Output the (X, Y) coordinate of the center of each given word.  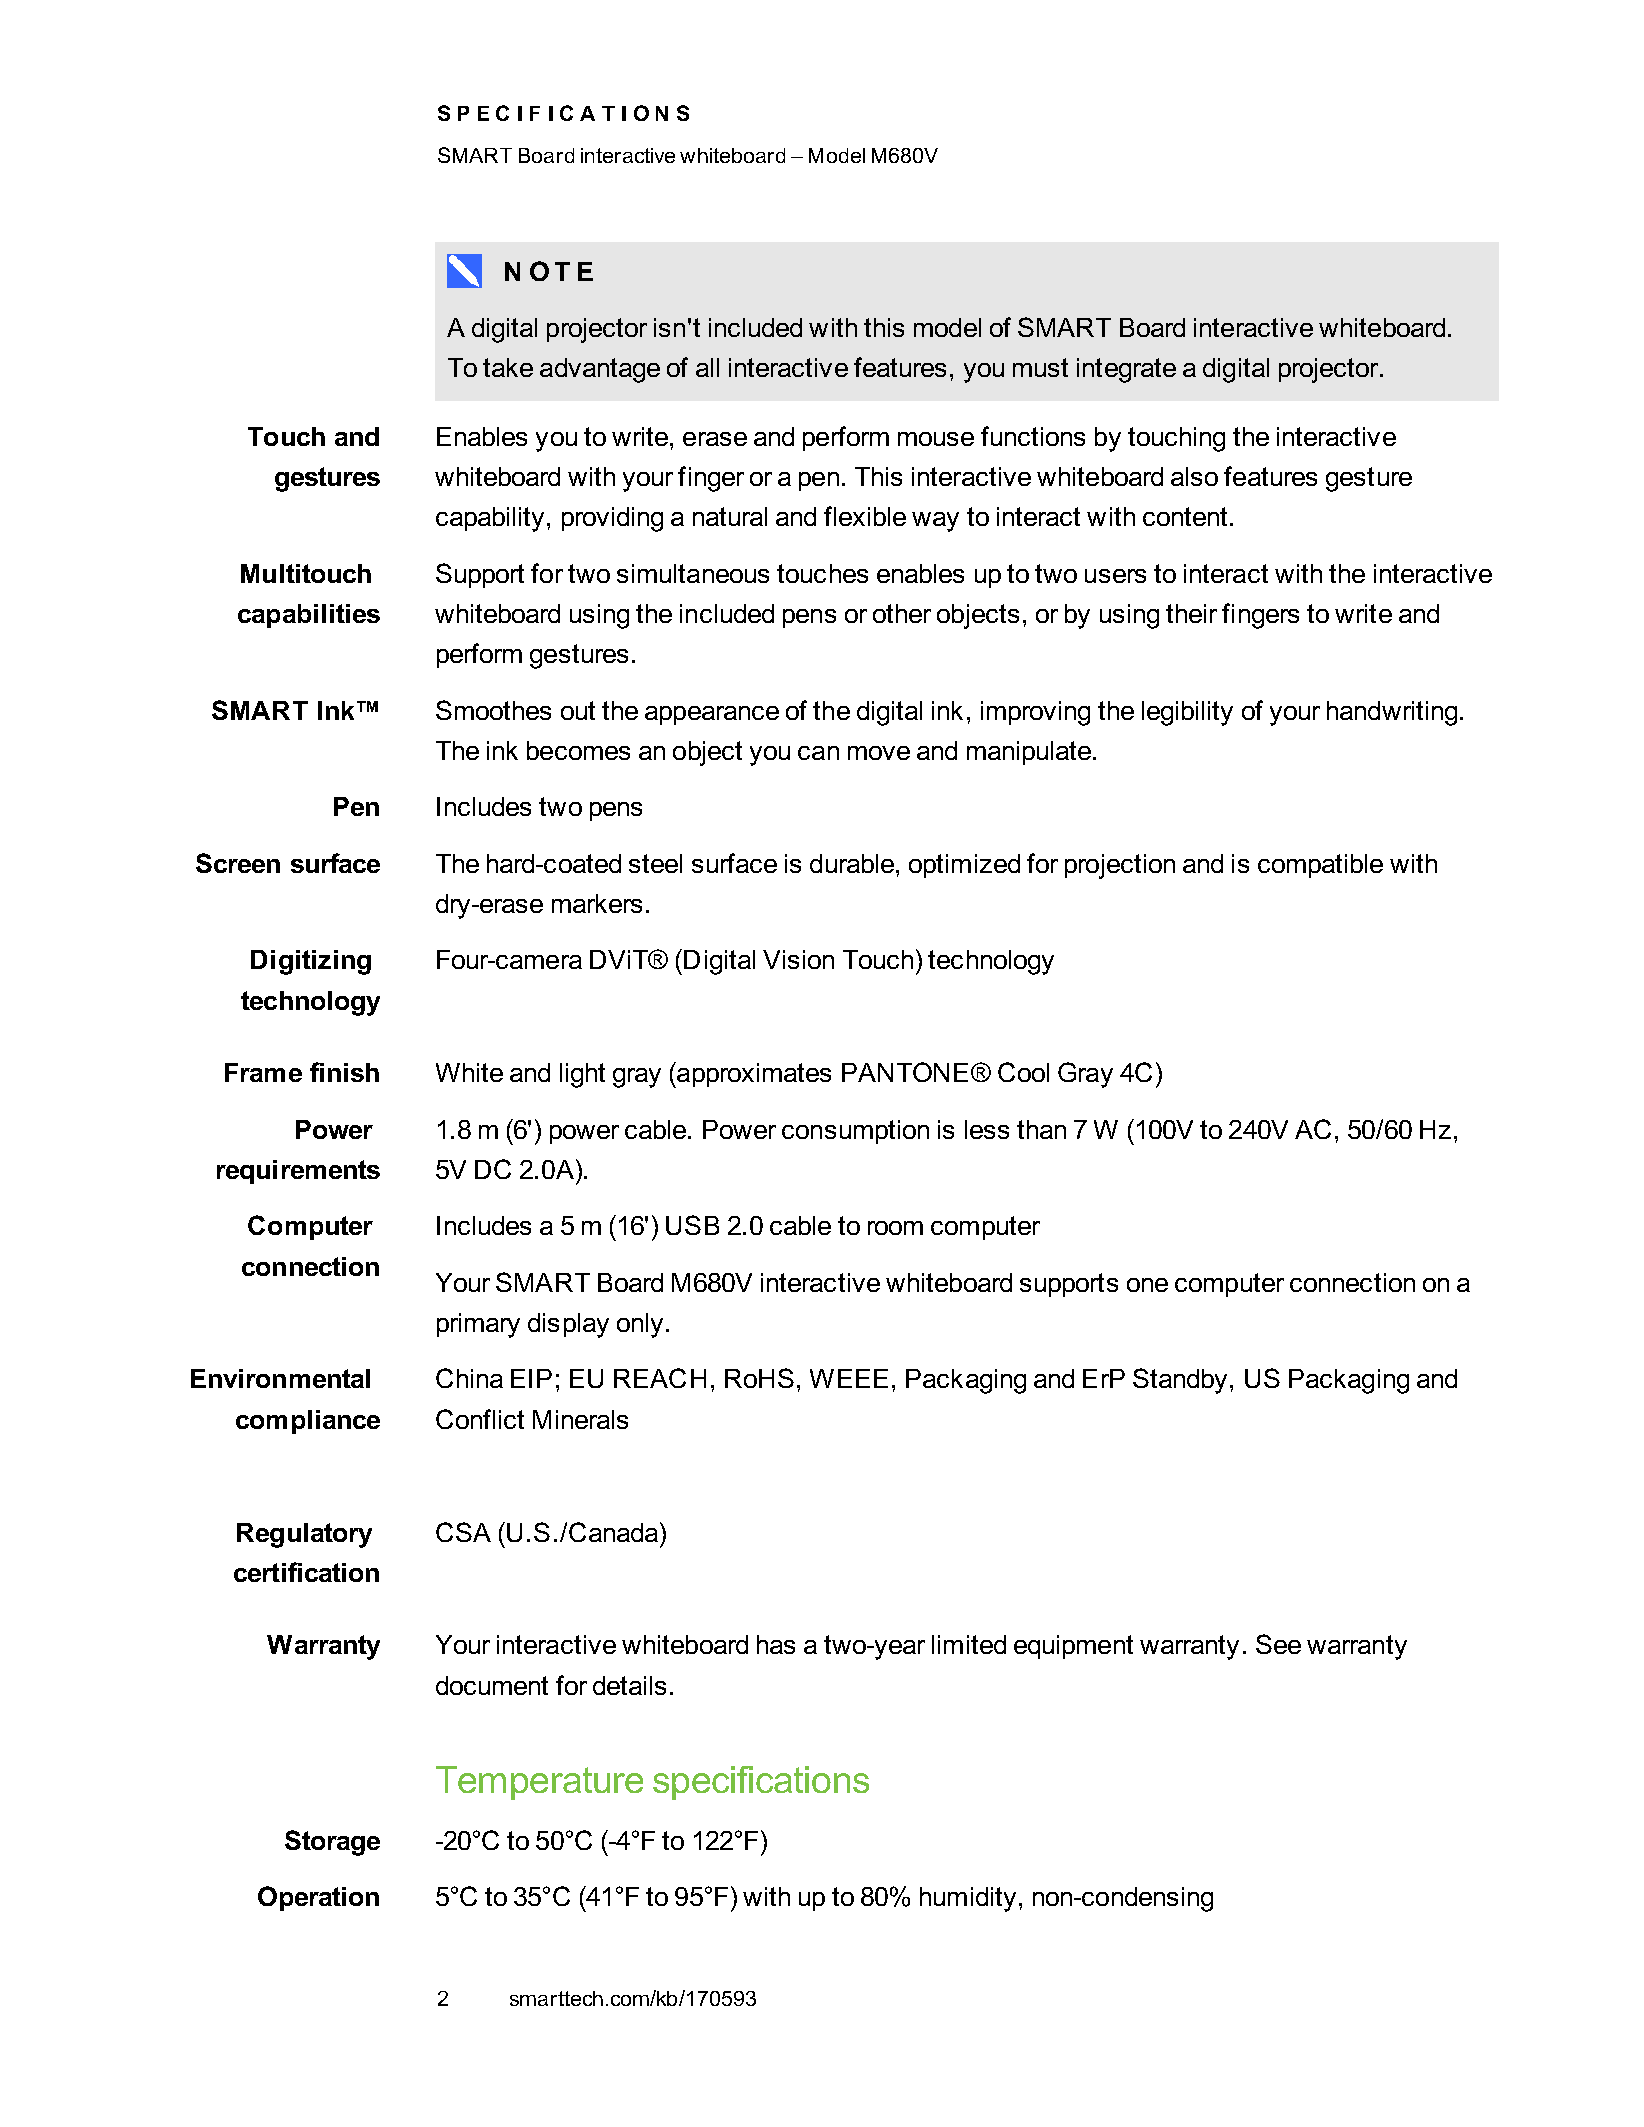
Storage (332, 1843)
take (508, 367)
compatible (1320, 866)
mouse (936, 439)
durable (853, 863)
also (1194, 476)
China (469, 1378)
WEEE (849, 1378)
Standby (1182, 1381)
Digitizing (311, 962)
